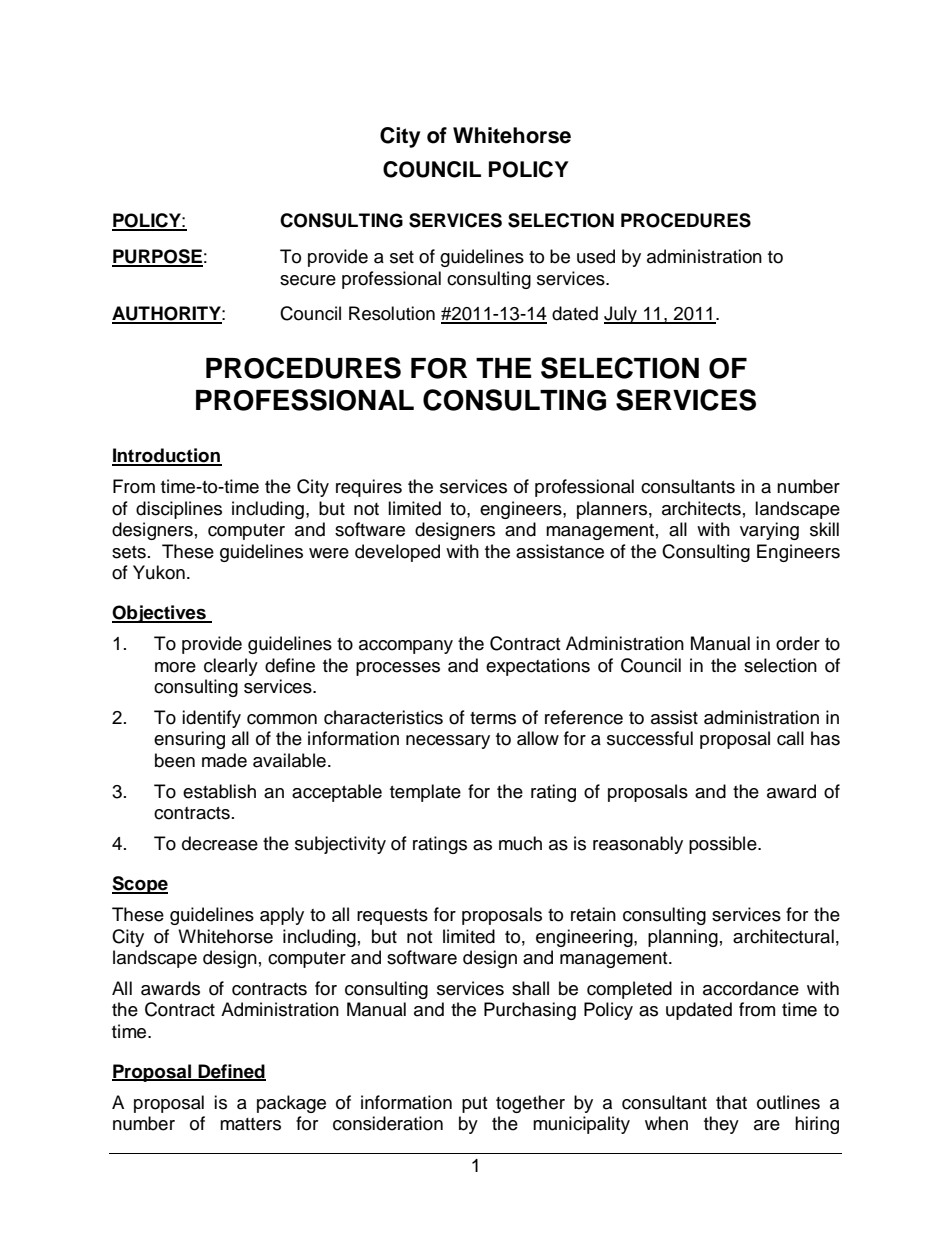  Describe the element at coordinates (769, 531) in the document. I see `varying` at that location.
